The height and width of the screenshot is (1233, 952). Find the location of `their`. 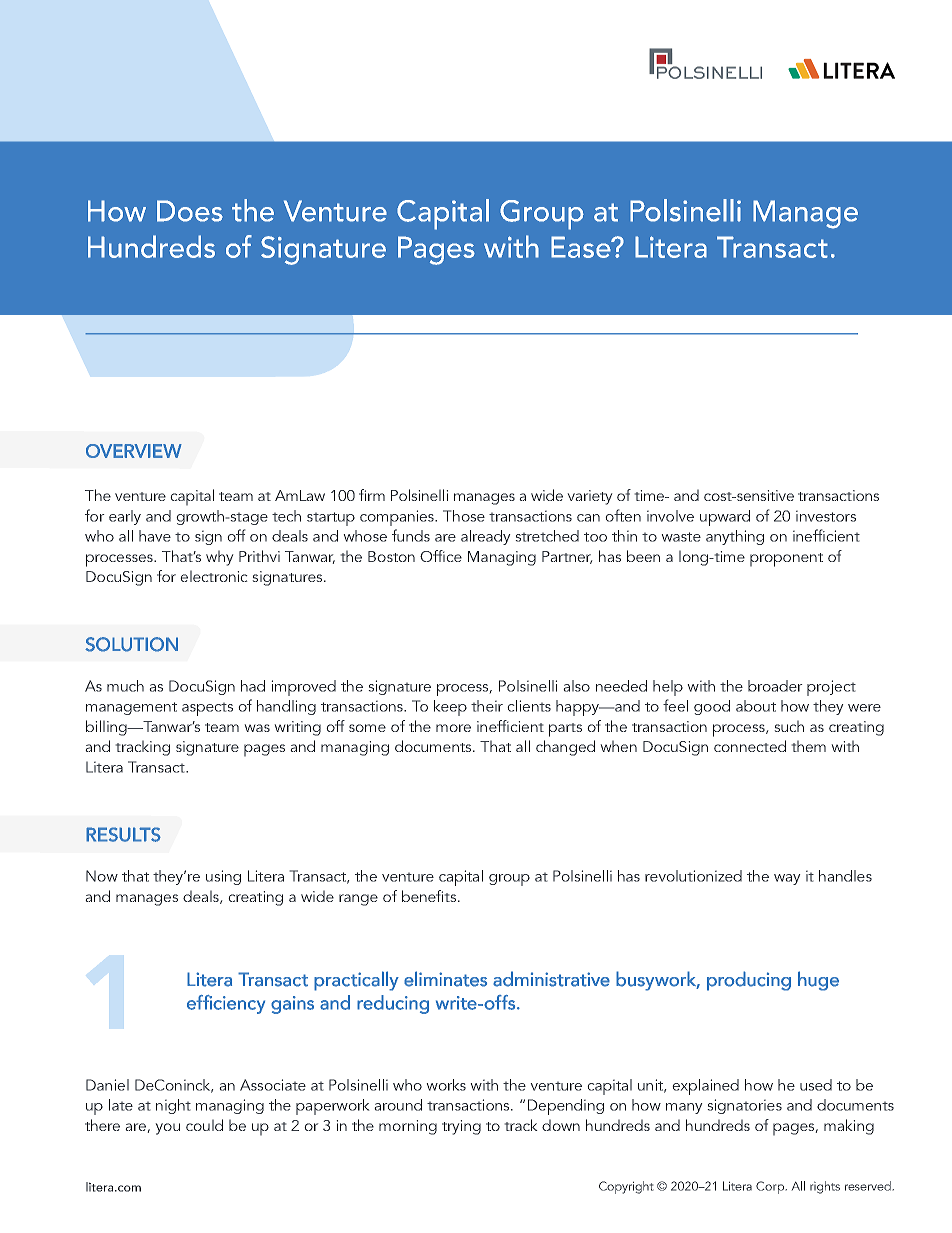

their is located at coordinates (487, 706).
